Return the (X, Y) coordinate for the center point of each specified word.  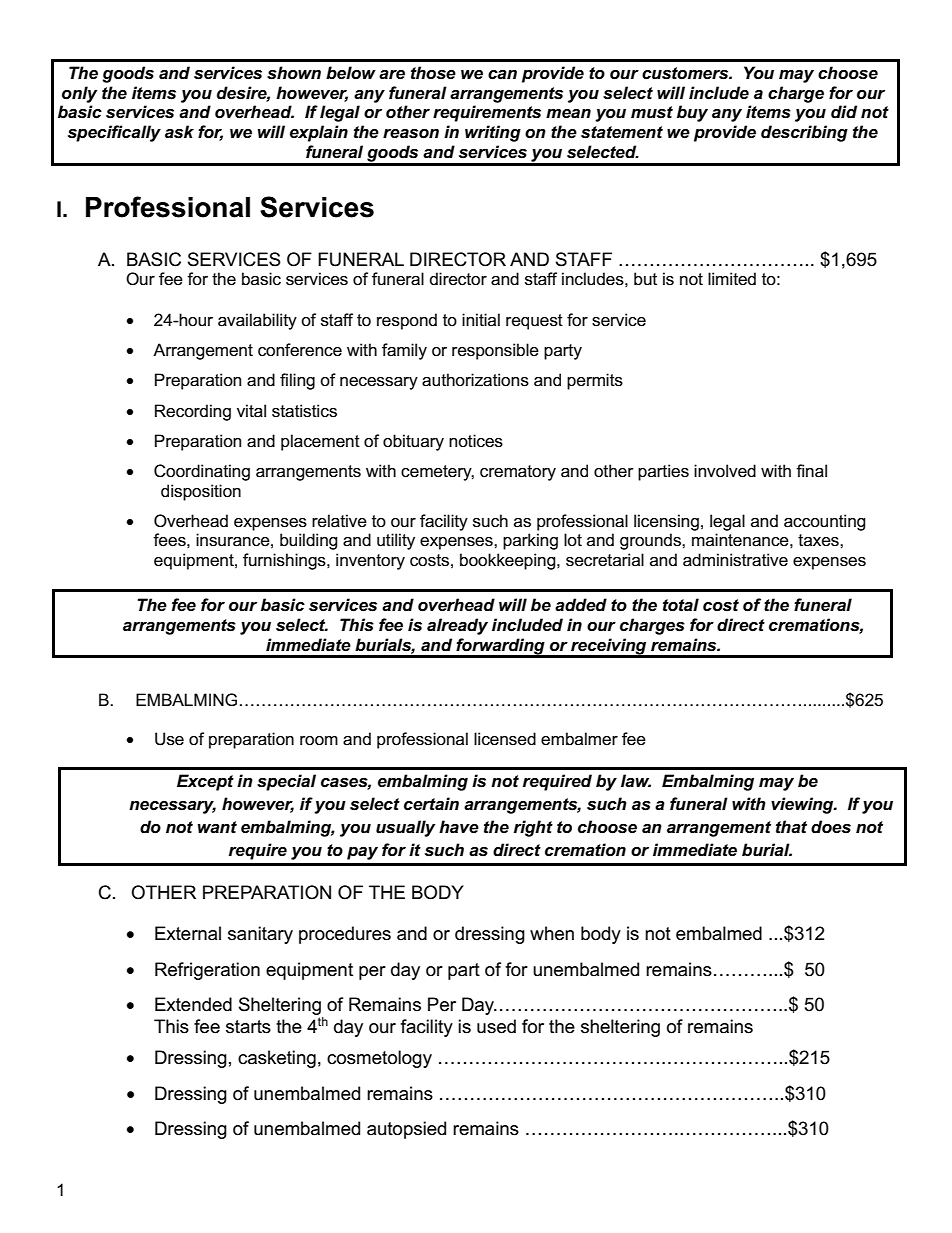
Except (205, 782)
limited (732, 278)
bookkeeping (509, 561)
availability (257, 321)
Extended (193, 1004)
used (496, 1026)
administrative (735, 560)
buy (692, 113)
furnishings (285, 561)
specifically (114, 133)
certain (431, 804)
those (433, 73)
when (552, 933)
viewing (803, 805)
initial (481, 319)
